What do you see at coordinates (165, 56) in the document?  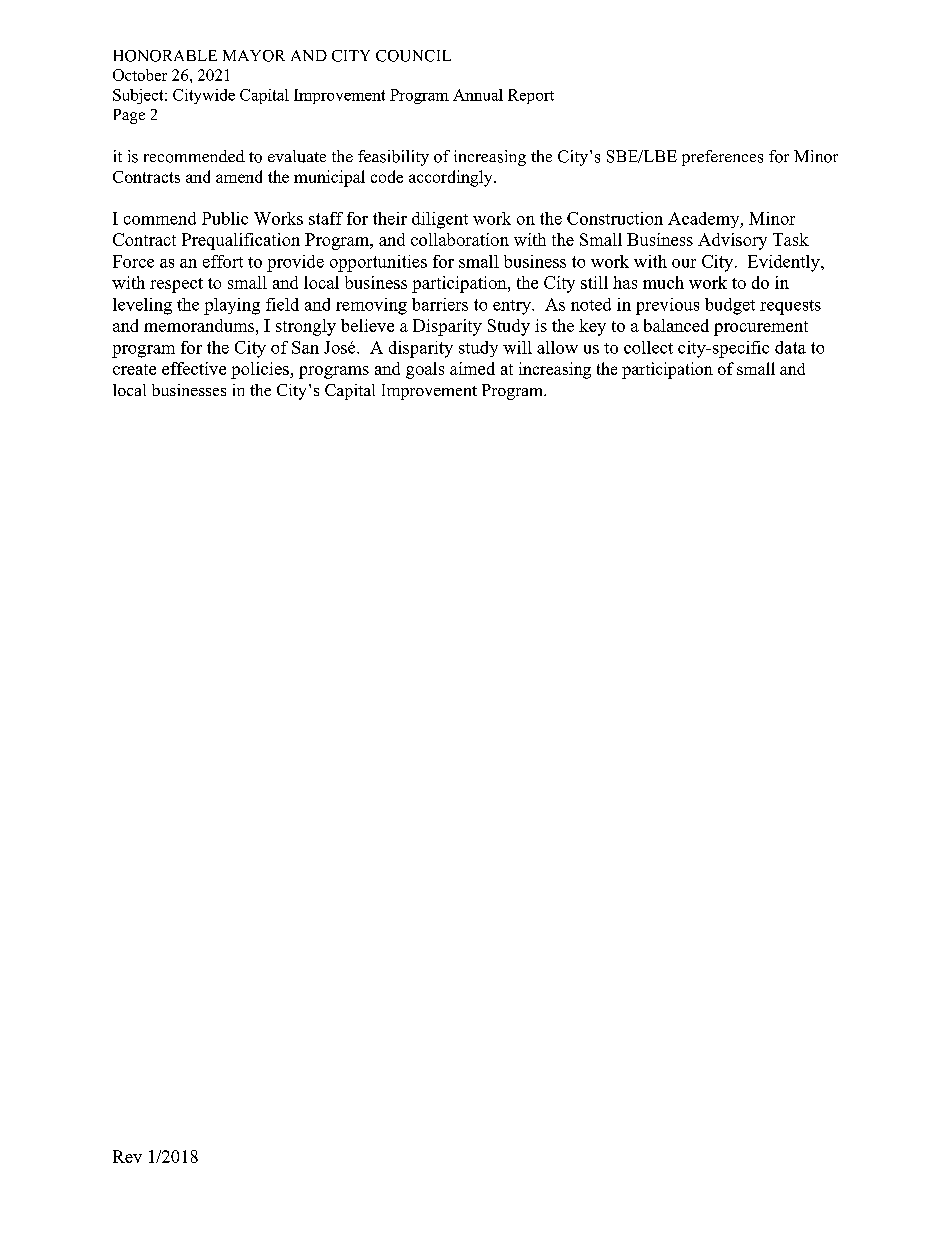 I see `HONORABLE` at bounding box center [165, 56].
